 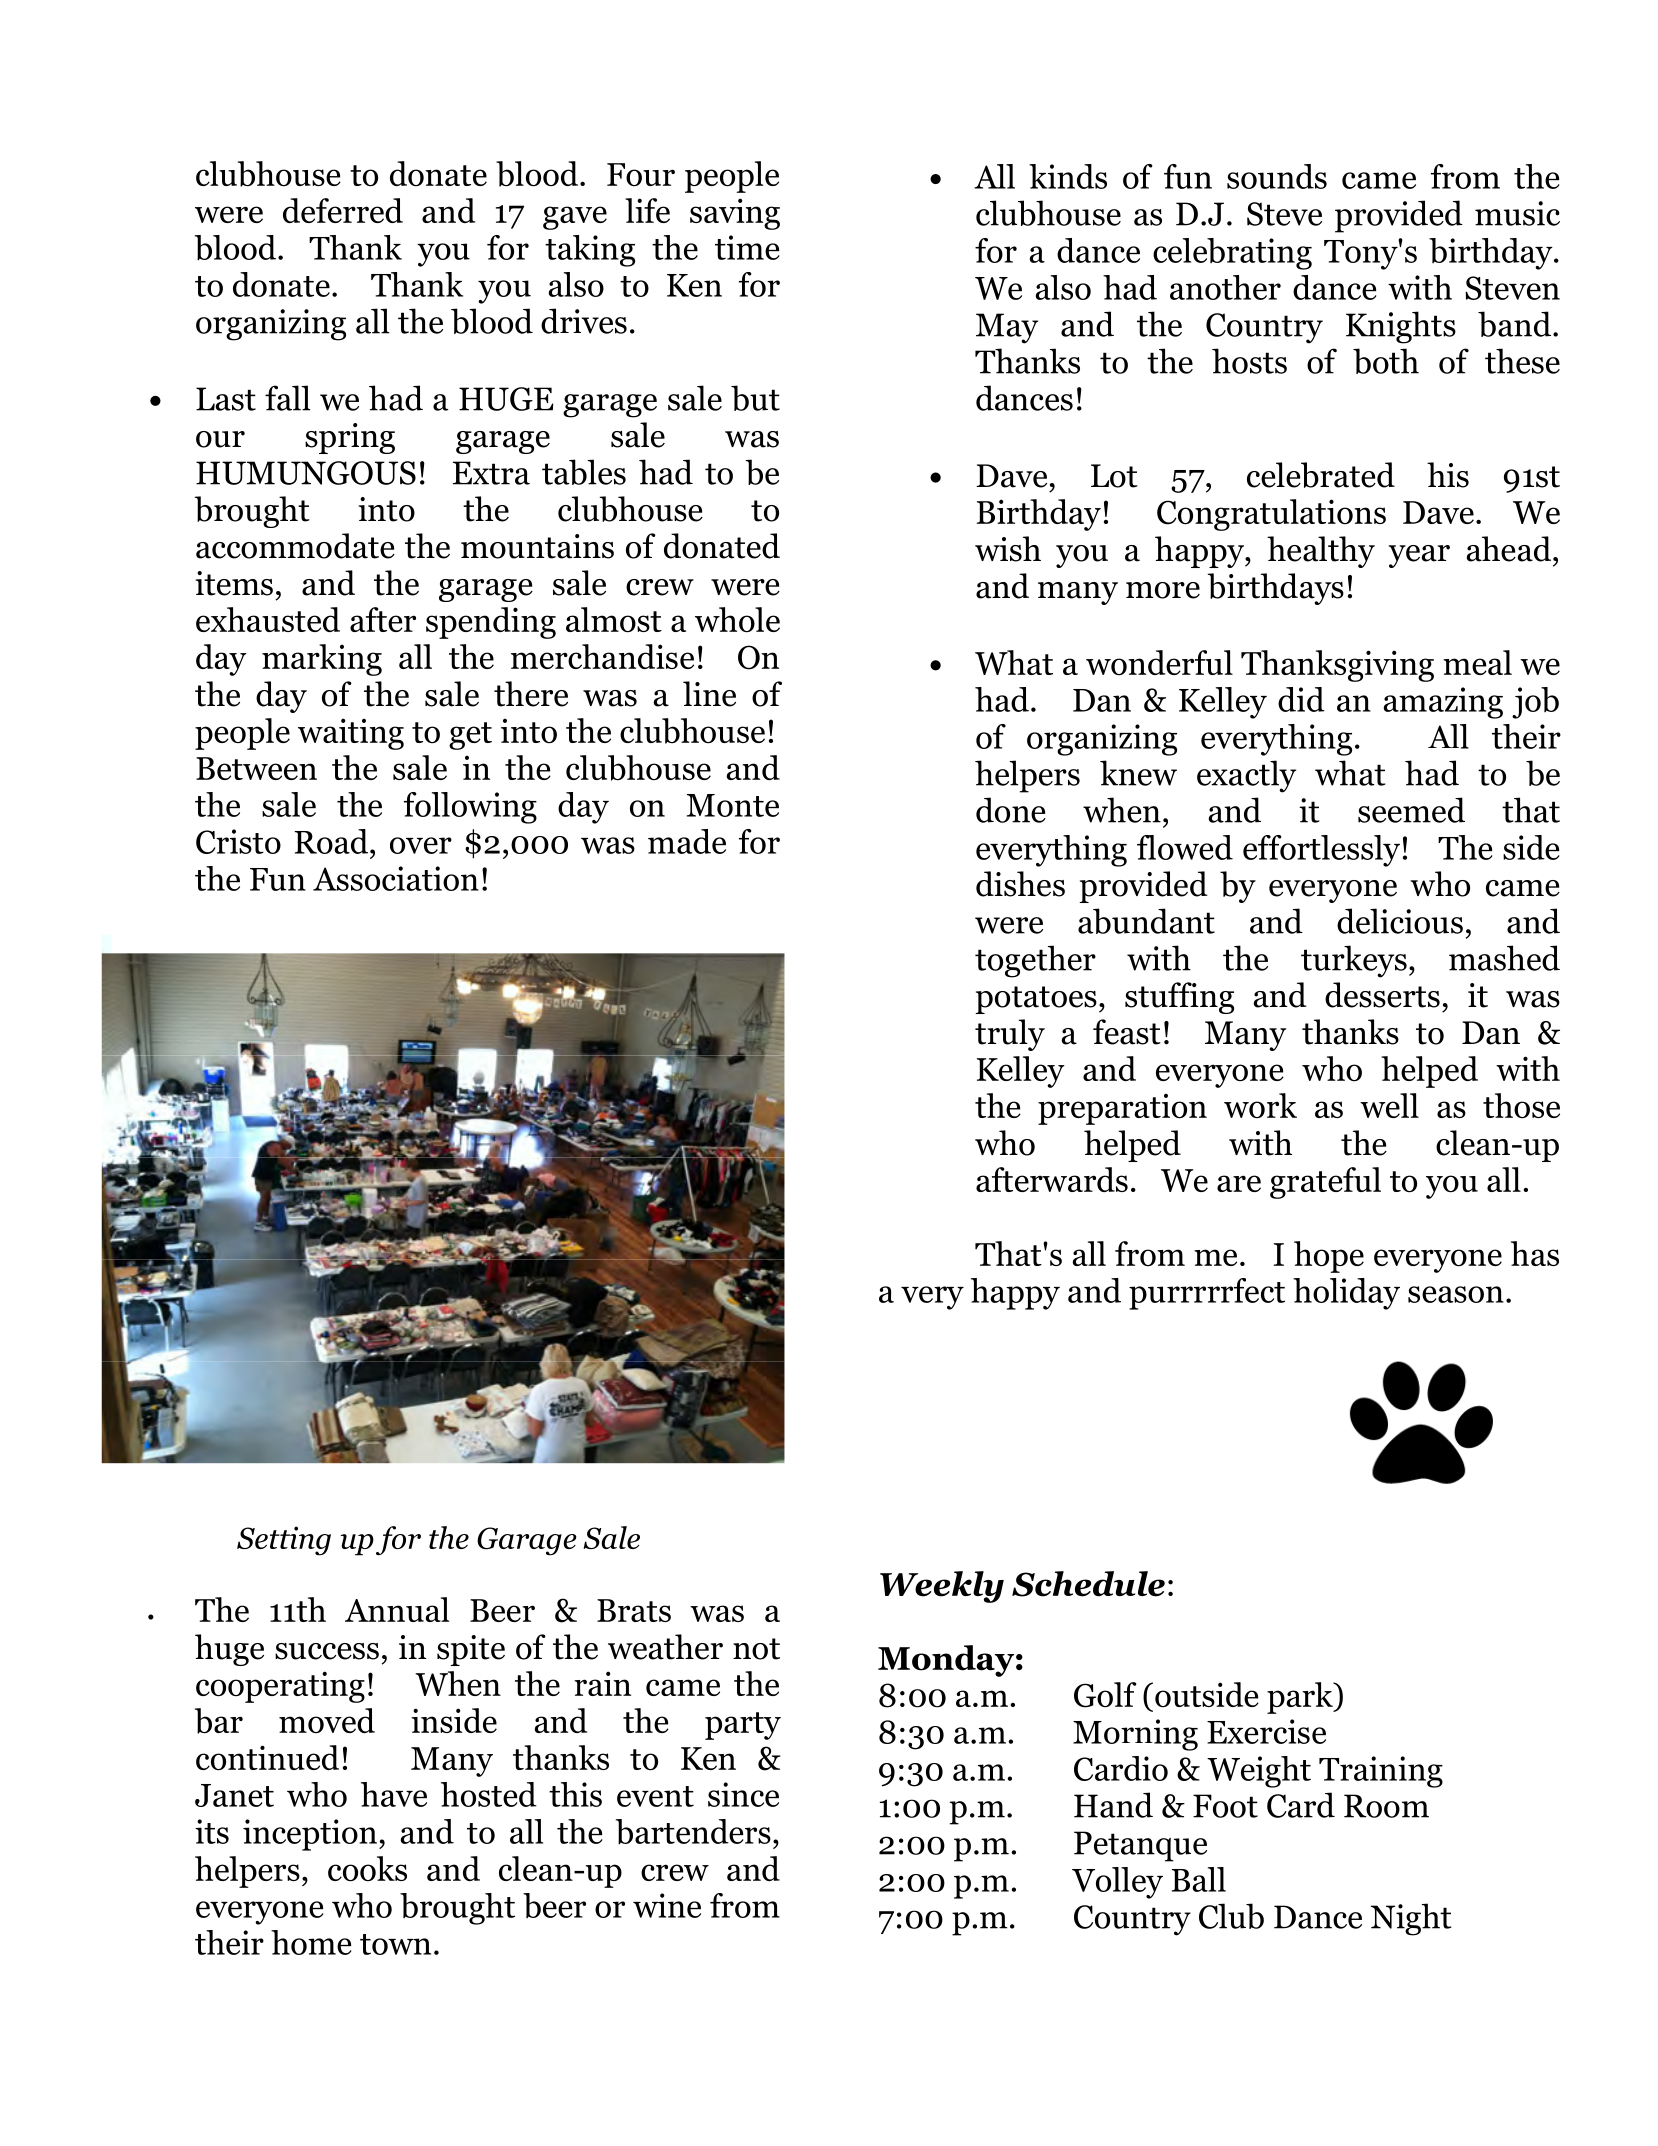 What do you see at coordinates (747, 247) in the screenshot?
I see `time` at bounding box center [747, 247].
